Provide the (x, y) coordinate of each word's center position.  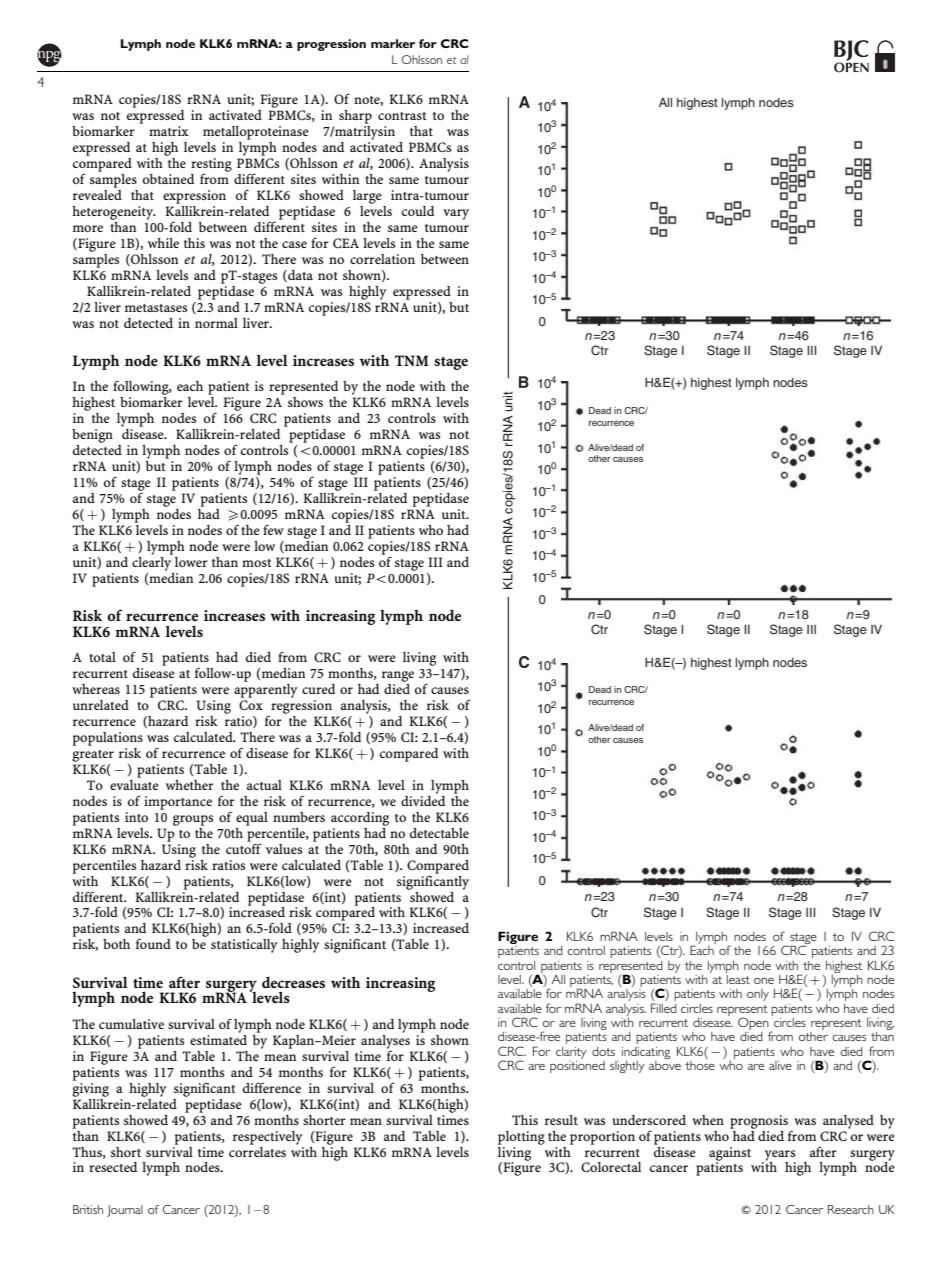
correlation (382, 259)
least (738, 978)
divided (423, 799)
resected (113, 1167)
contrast (402, 116)
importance (178, 803)
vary (456, 214)
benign (92, 436)
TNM (412, 360)
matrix (169, 131)
